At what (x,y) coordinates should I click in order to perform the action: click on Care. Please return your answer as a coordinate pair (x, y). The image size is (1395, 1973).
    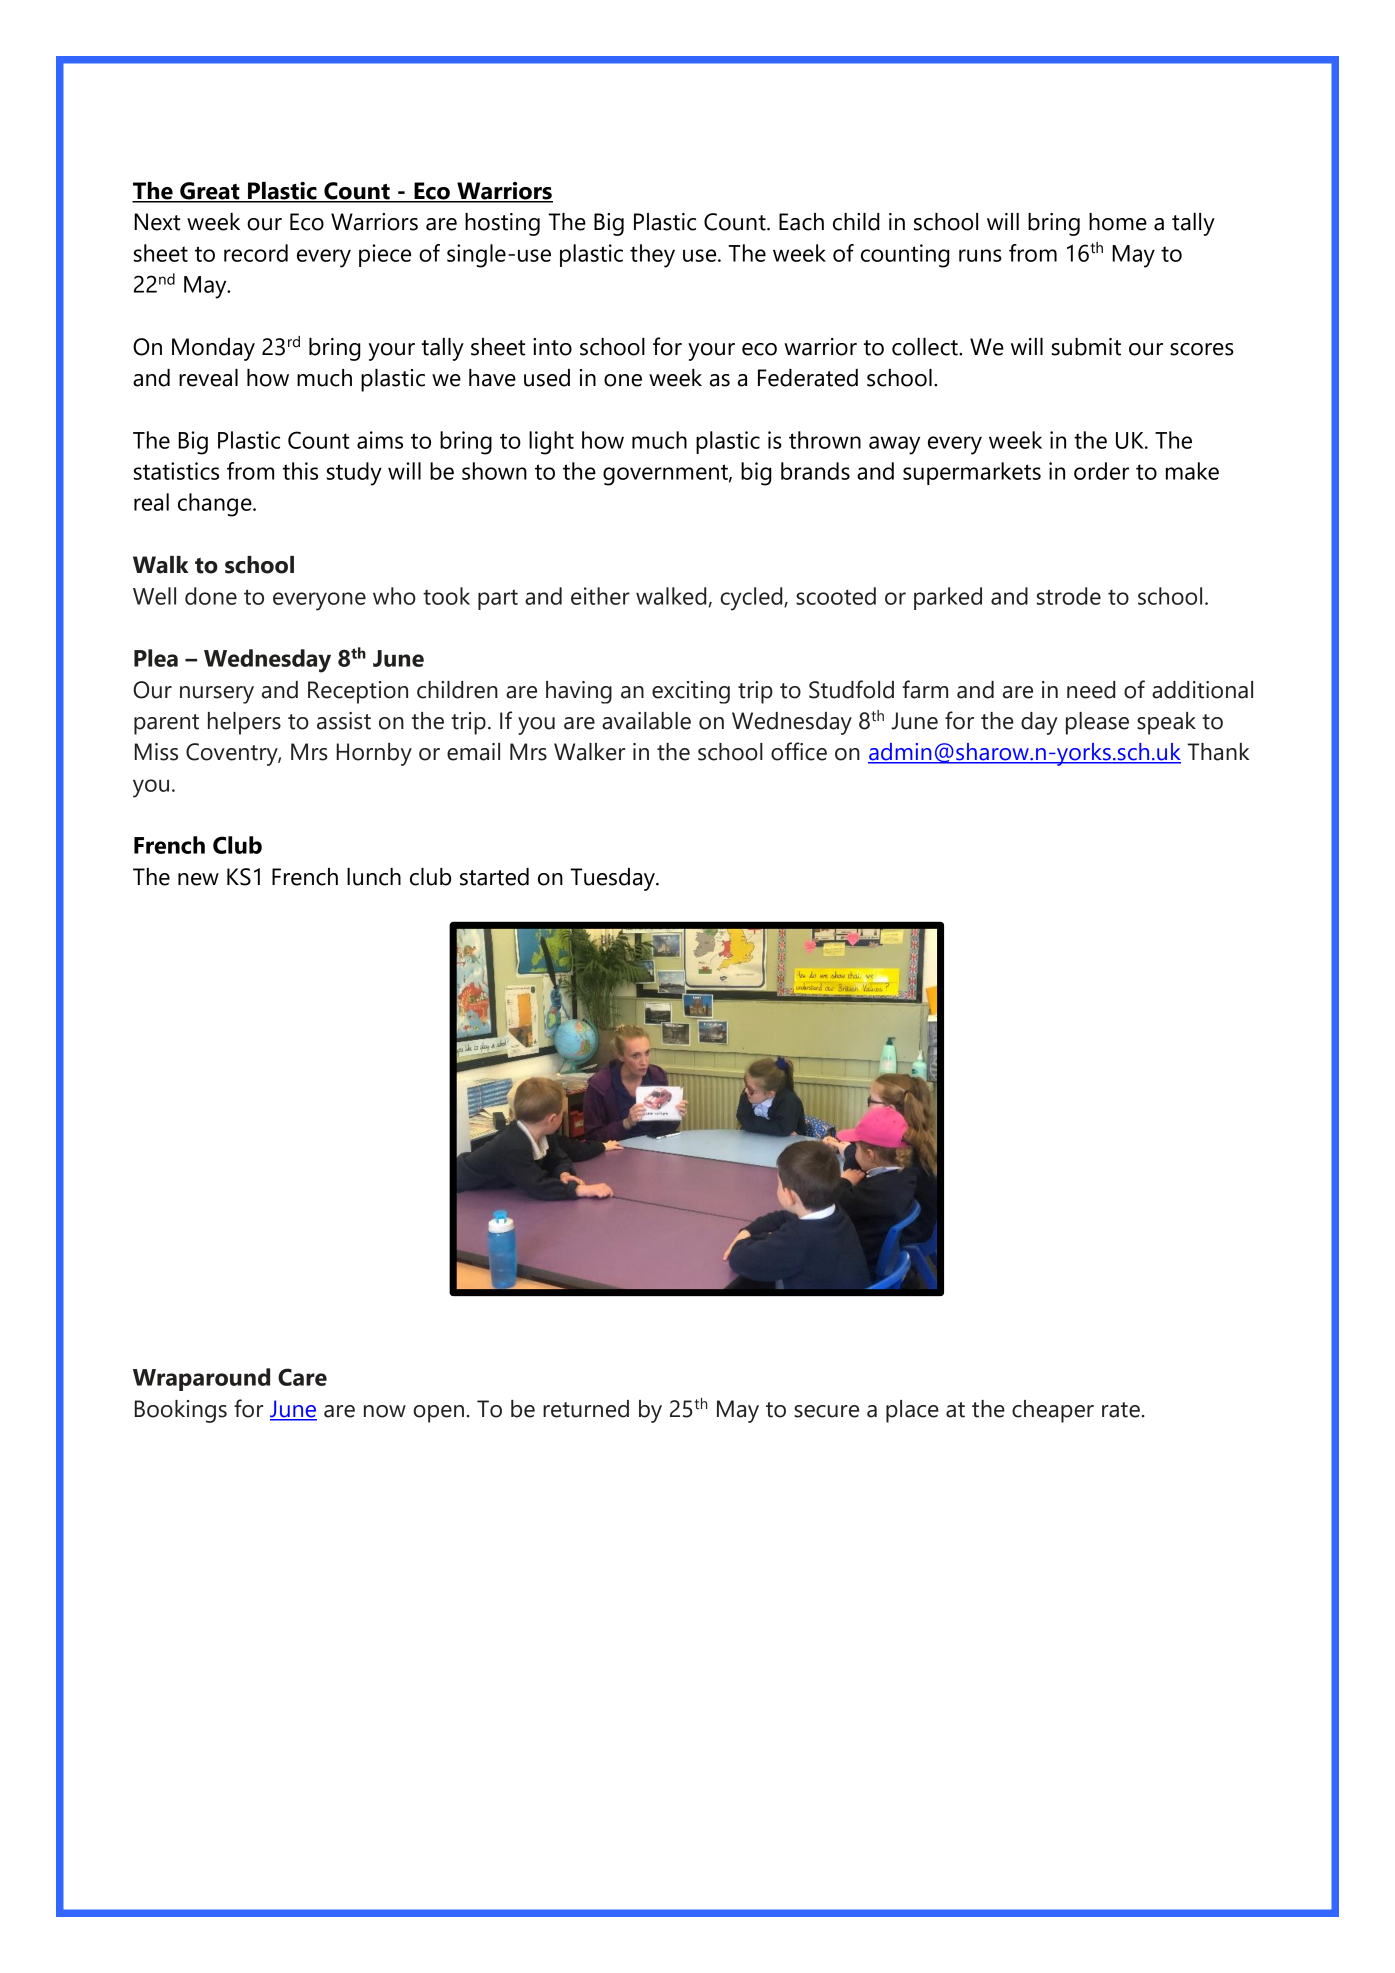
    Looking at the image, I should click on (302, 1377).
